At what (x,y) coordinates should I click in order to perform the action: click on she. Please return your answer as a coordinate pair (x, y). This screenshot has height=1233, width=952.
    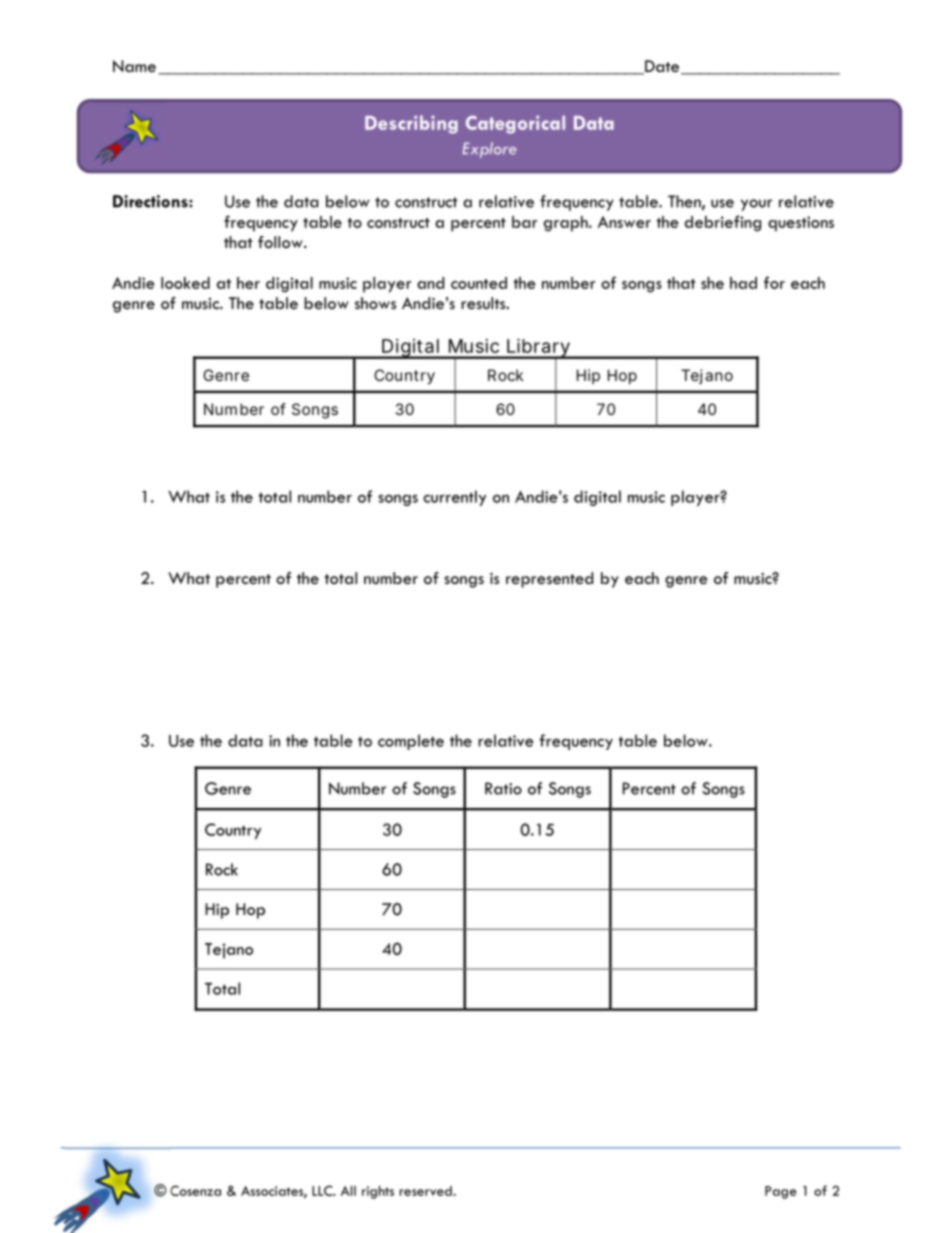
    Looking at the image, I should click on (712, 283).
